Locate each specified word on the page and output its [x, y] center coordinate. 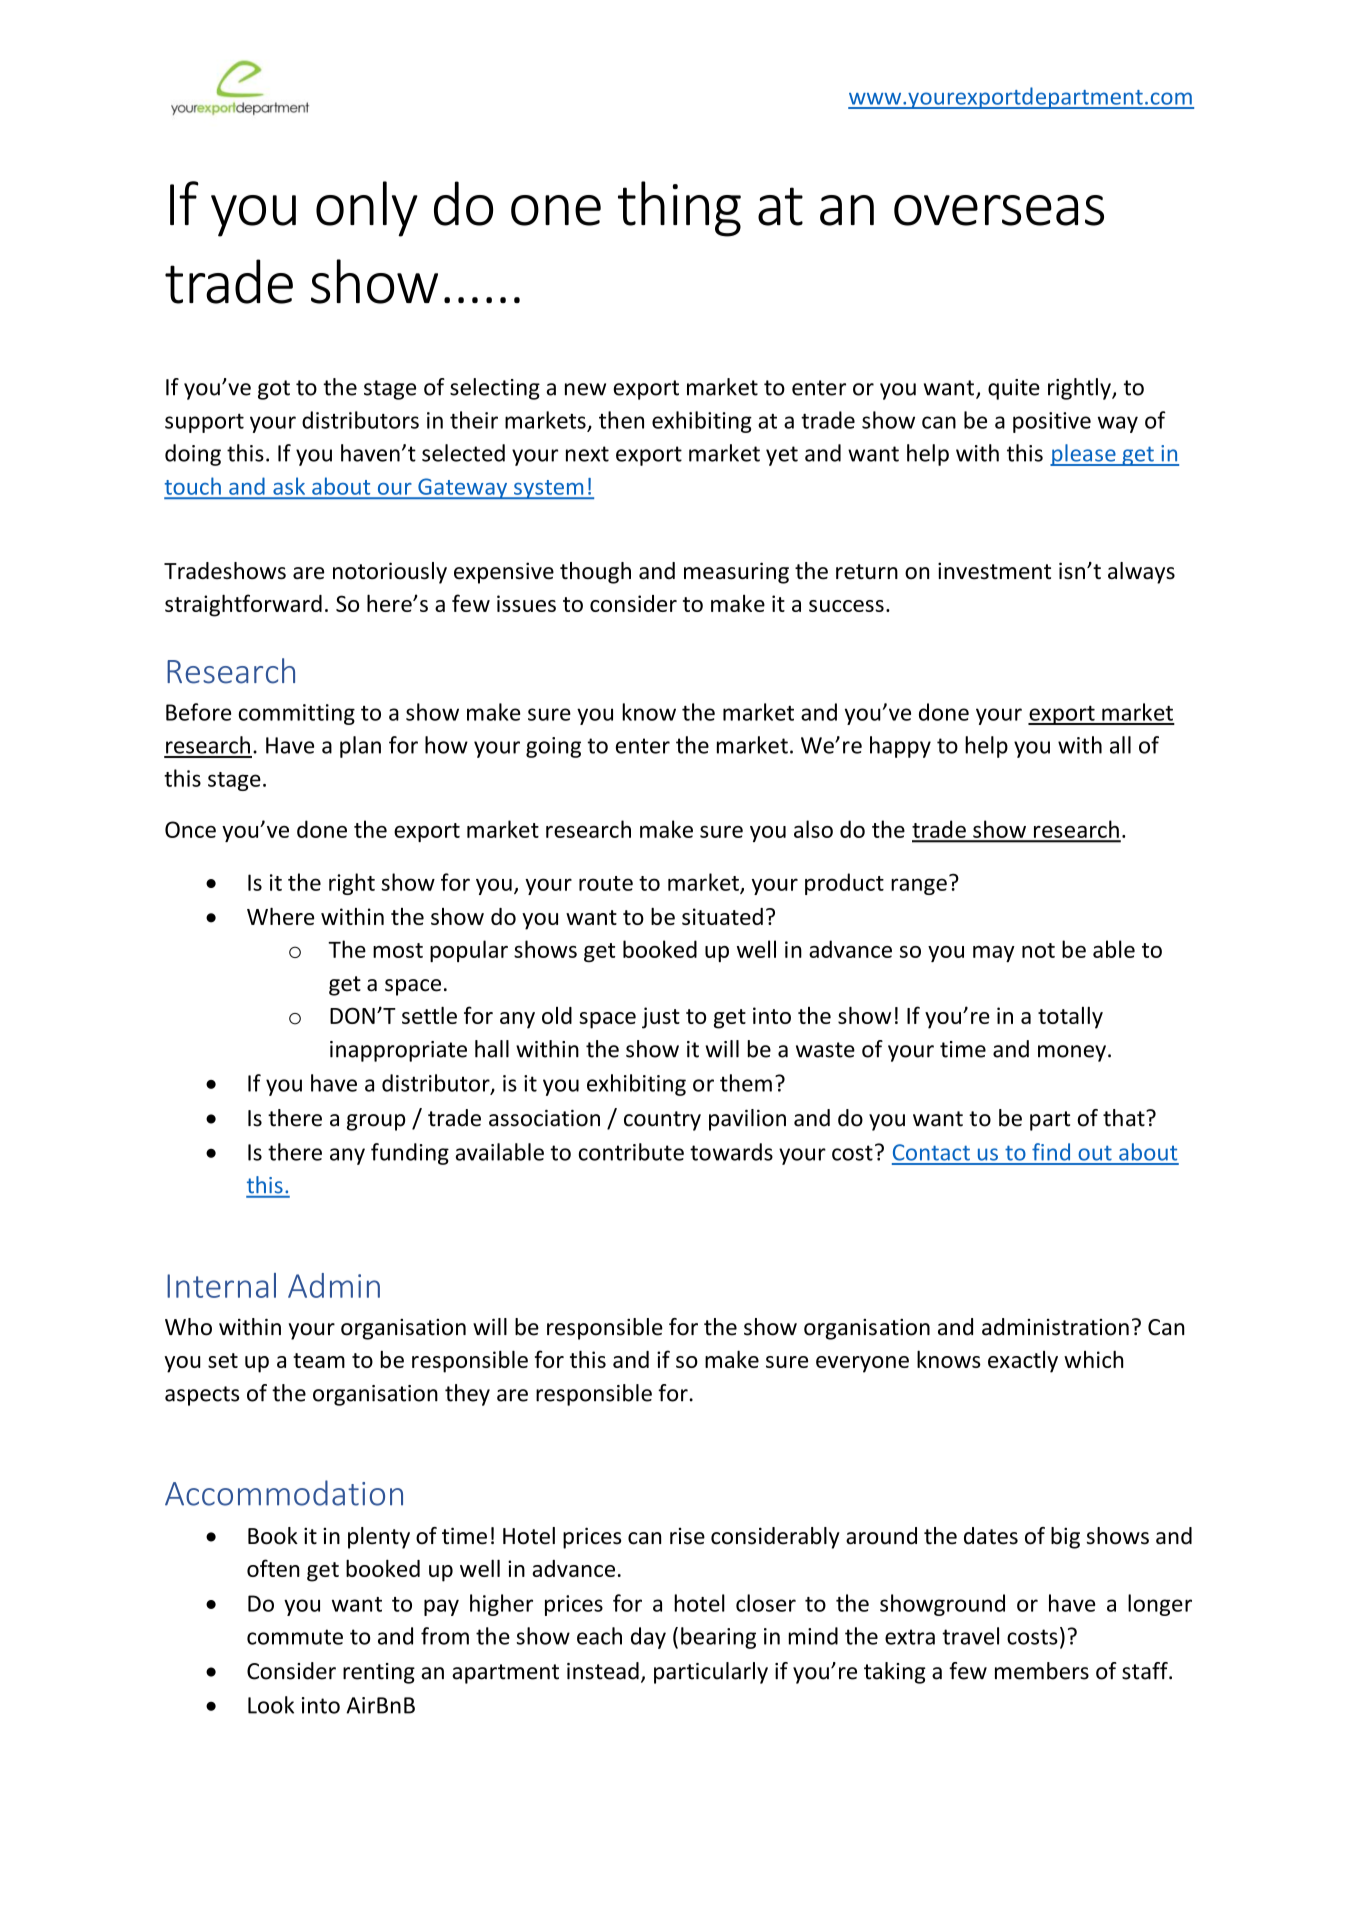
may [994, 954]
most [398, 950]
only [367, 209]
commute [295, 1637]
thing [679, 209]
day [648, 1638]
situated [722, 916]
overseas [999, 210]
